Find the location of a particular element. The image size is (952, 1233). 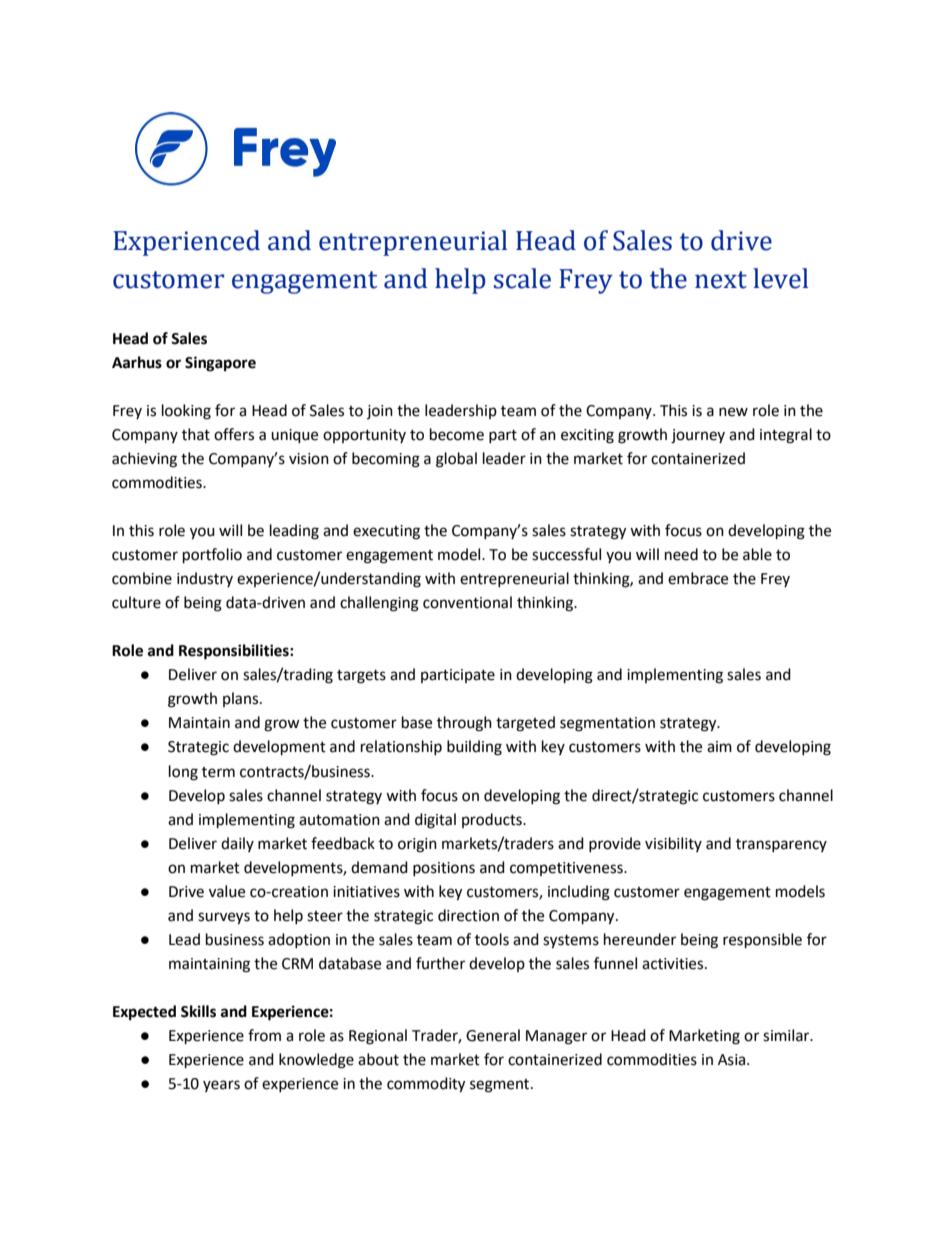

industry is located at coordinates (205, 579).
